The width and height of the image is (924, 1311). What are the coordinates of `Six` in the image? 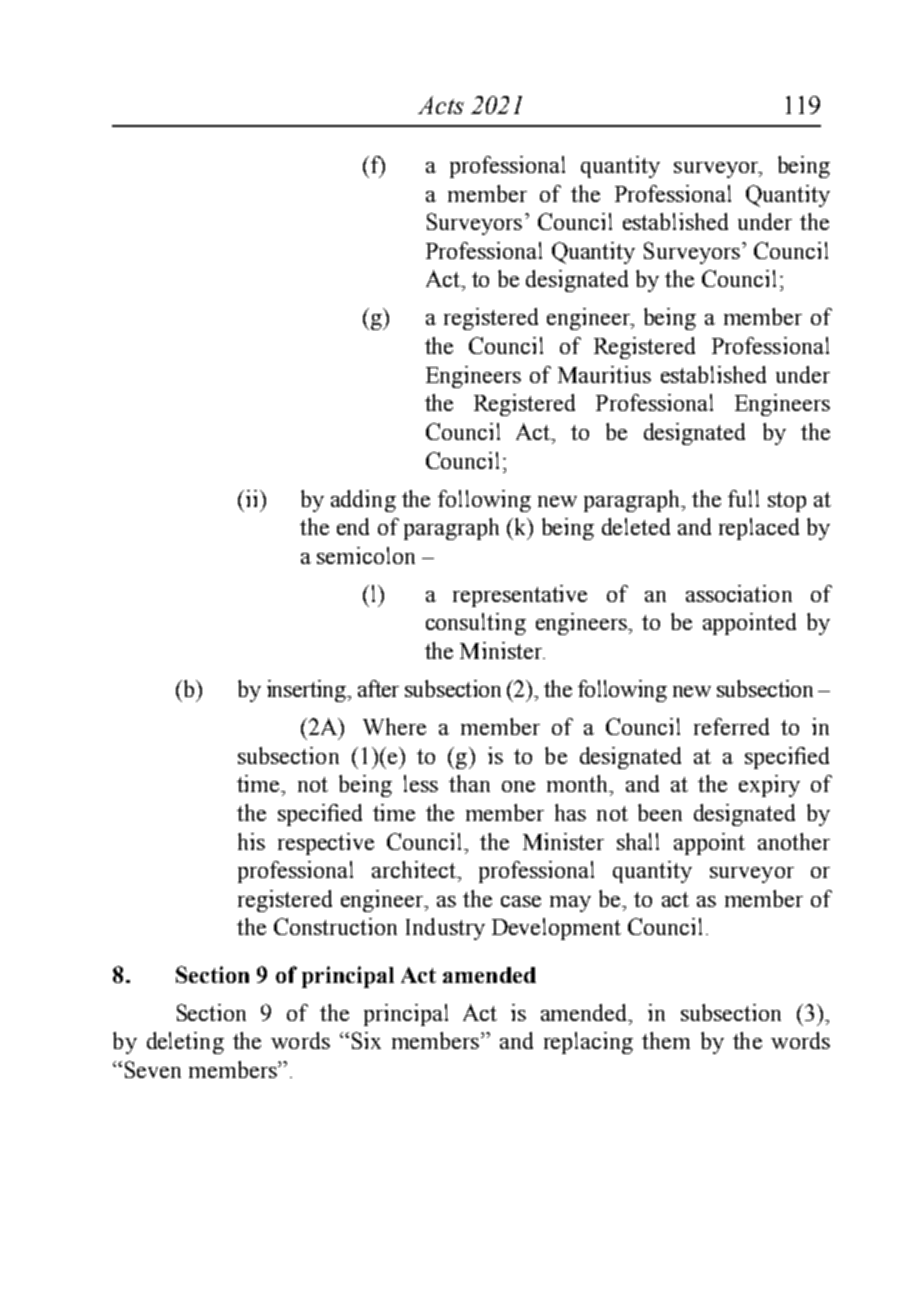 It's located at (366, 1040).
